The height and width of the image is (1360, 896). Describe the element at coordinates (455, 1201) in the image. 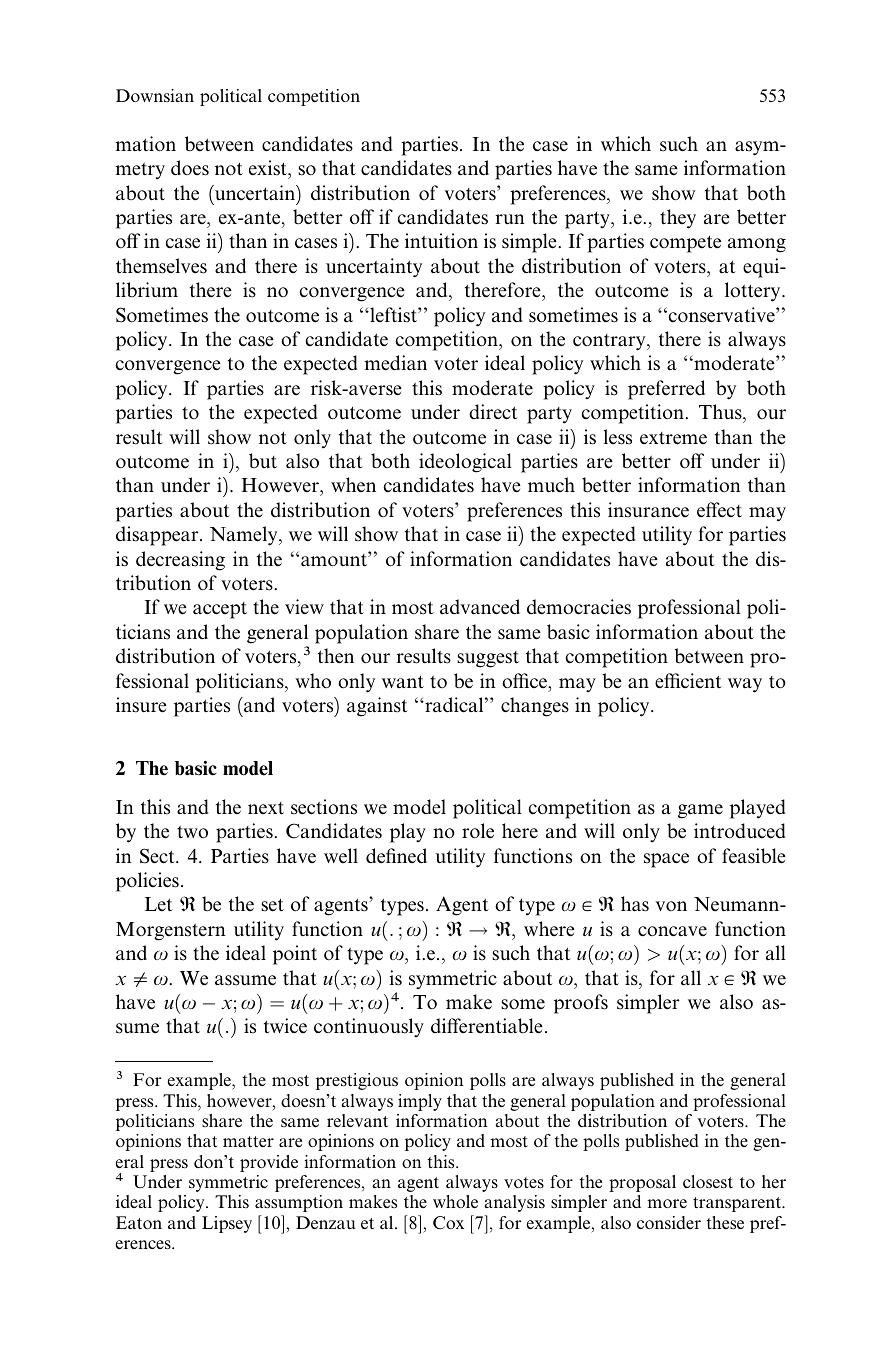

I see `whole` at that location.
